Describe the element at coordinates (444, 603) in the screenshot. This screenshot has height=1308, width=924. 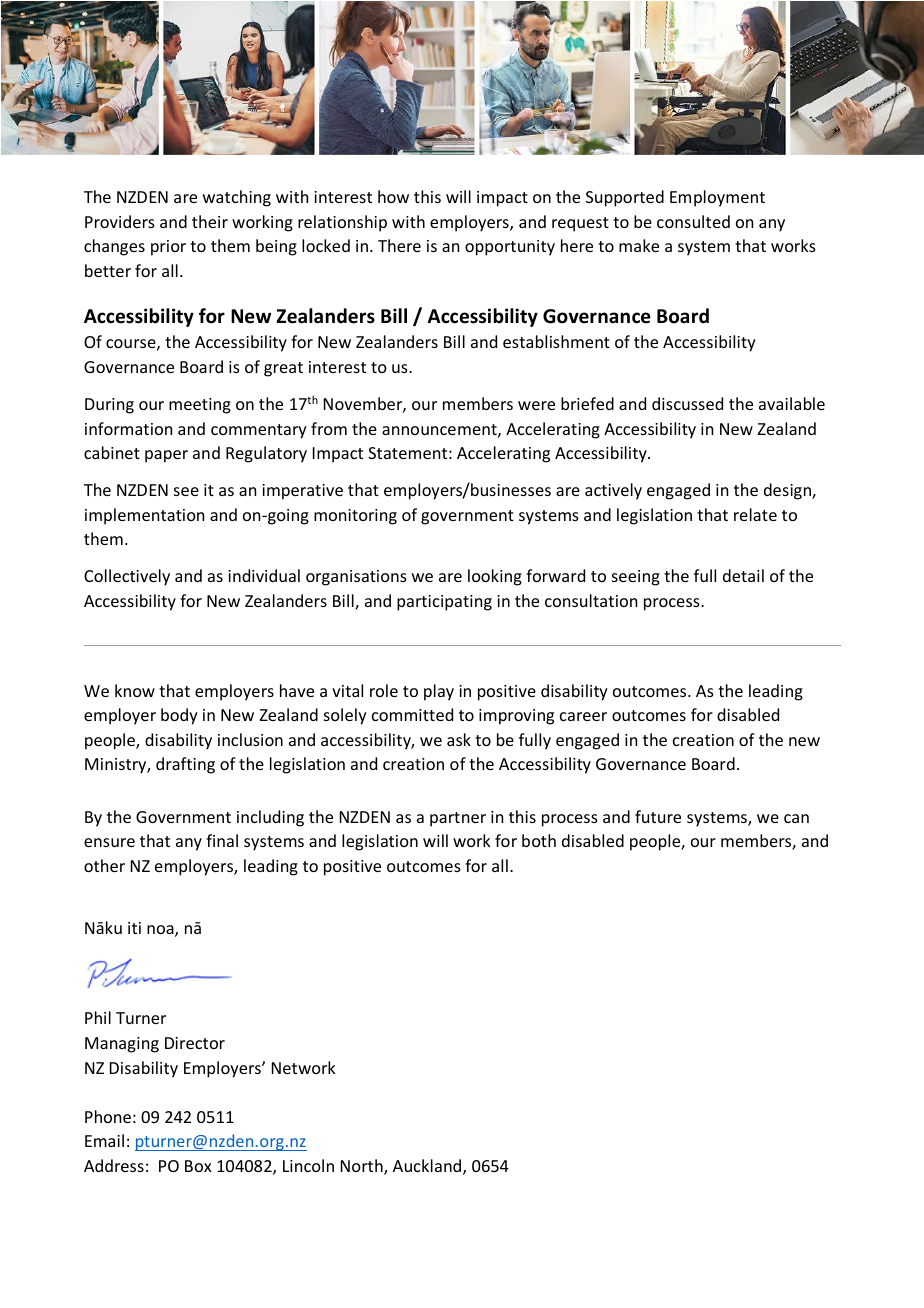
I see `participating` at that location.
